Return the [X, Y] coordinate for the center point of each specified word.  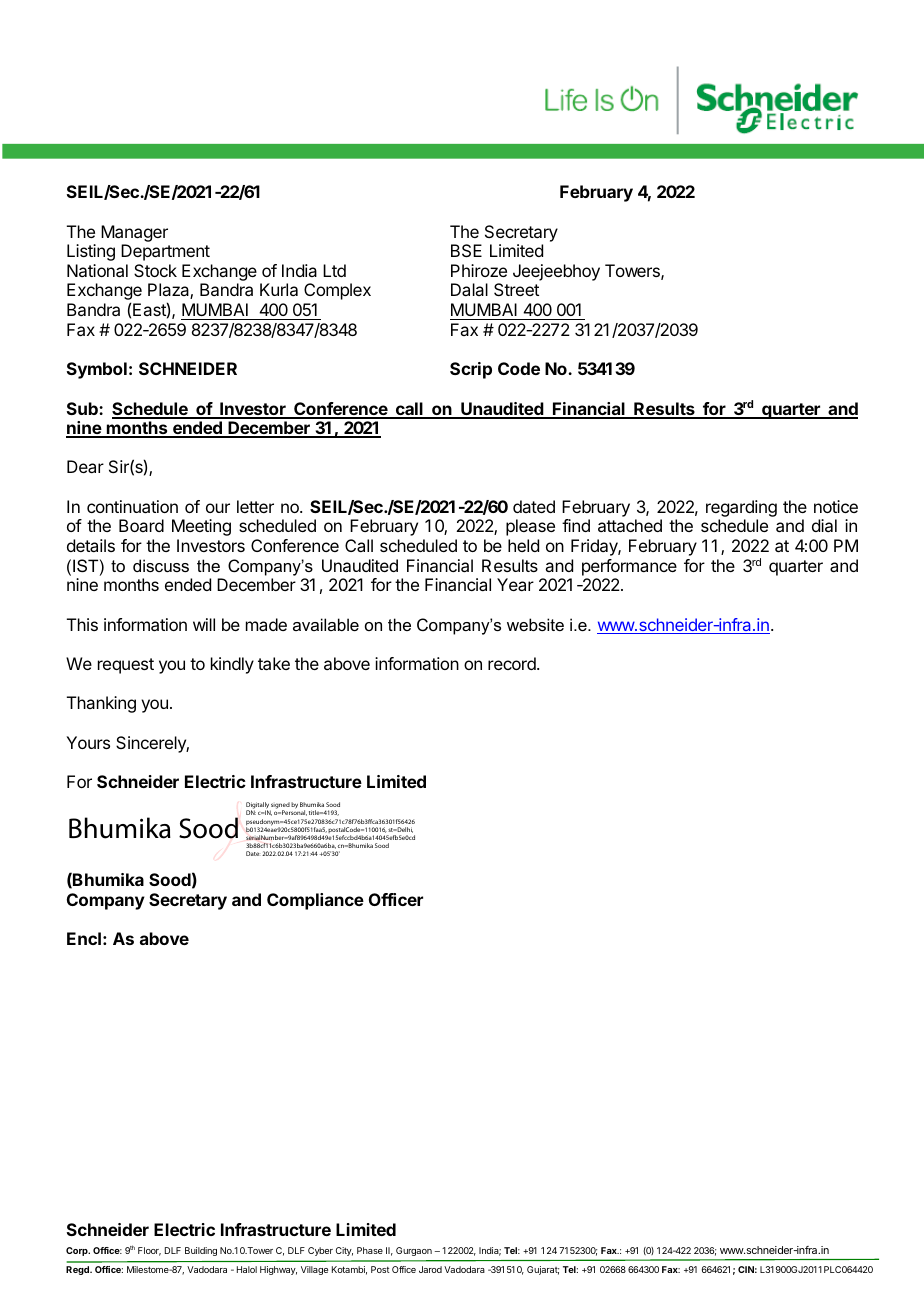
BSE [466, 250]
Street [516, 289]
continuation [132, 506]
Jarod [430, 1269]
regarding [741, 508]
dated [534, 506]
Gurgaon [414, 1251]
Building [201, 1251]
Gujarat [543, 1270]
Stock [155, 270]
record [513, 663]
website [535, 624]
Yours [88, 742]
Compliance [315, 901]
